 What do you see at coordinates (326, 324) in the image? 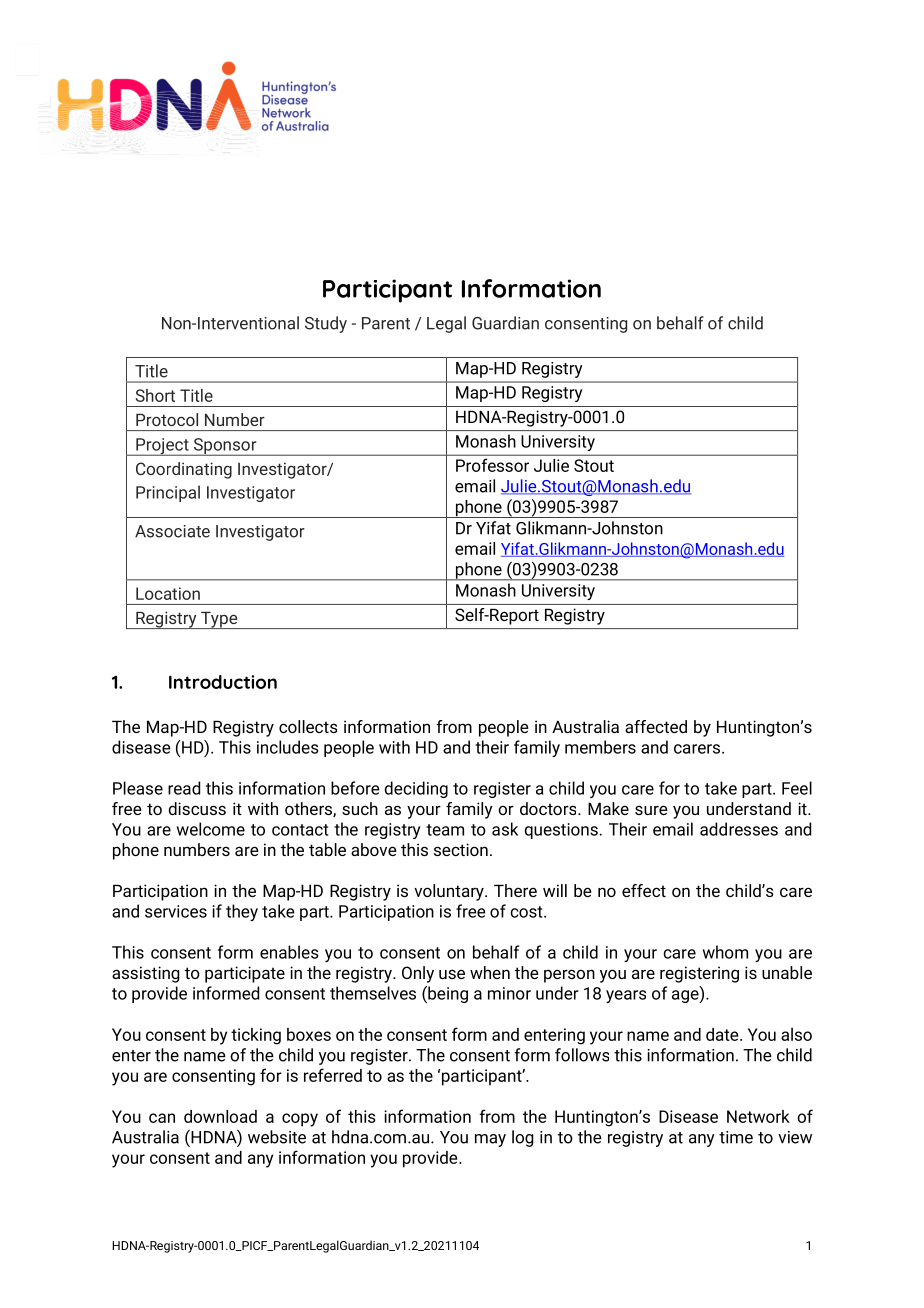
I see `Study` at bounding box center [326, 324].
